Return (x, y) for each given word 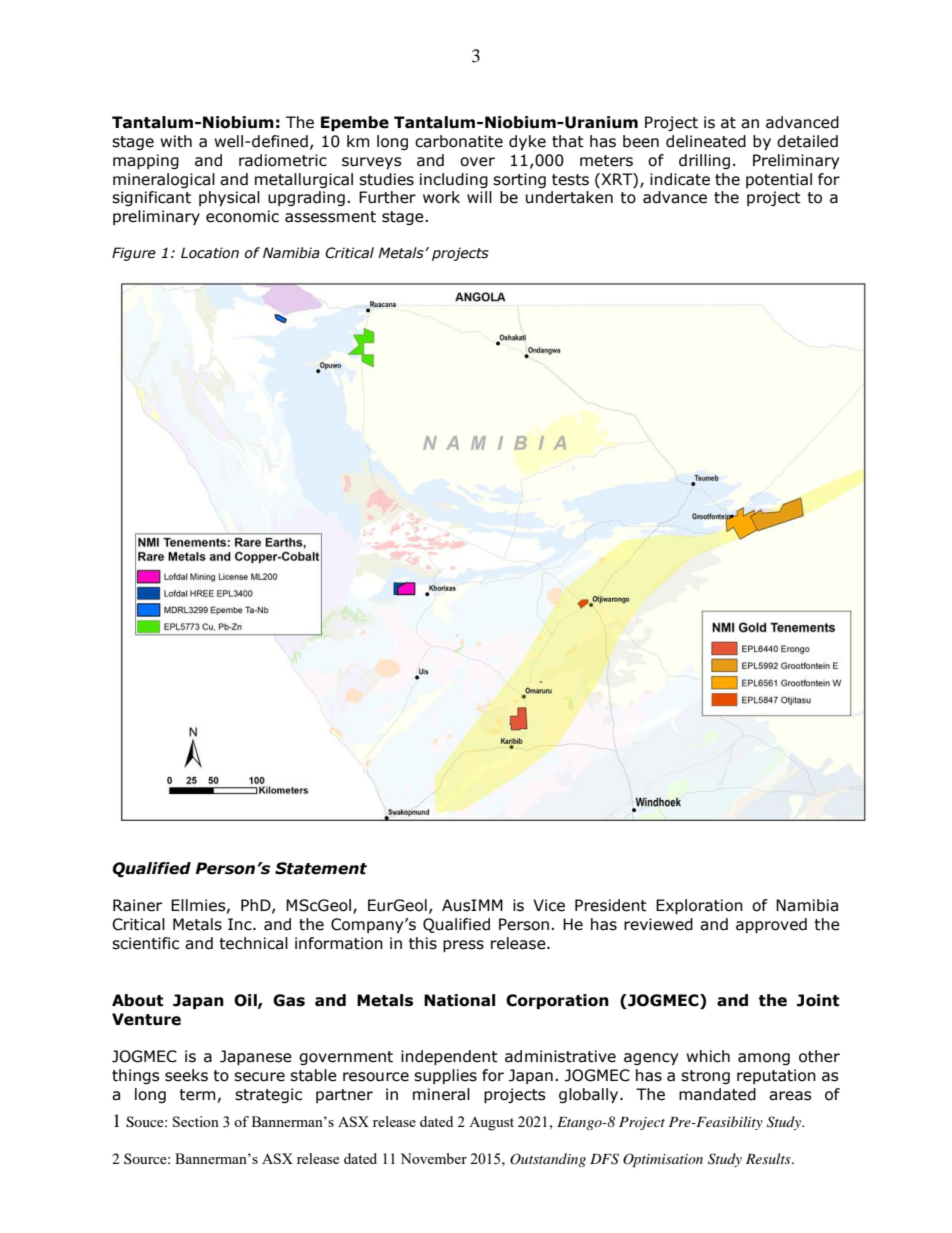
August (491, 1124)
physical (229, 198)
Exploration (699, 906)
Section (196, 1121)
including (454, 180)
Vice (549, 905)
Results (769, 1158)
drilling (704, 161)
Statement (321, 868)
